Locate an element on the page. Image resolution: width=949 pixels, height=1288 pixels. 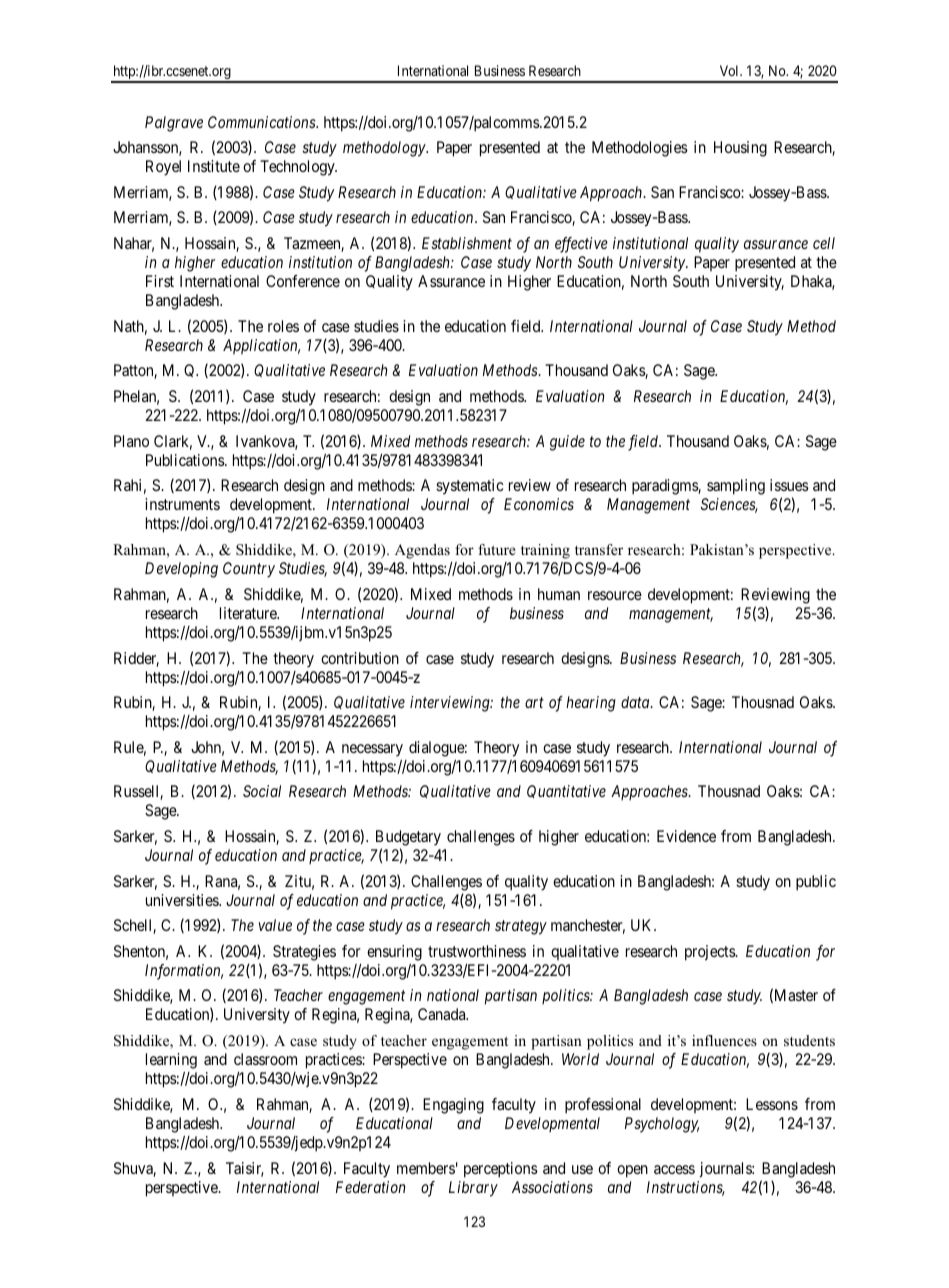
sampling is located at coordinates (736, 487).
